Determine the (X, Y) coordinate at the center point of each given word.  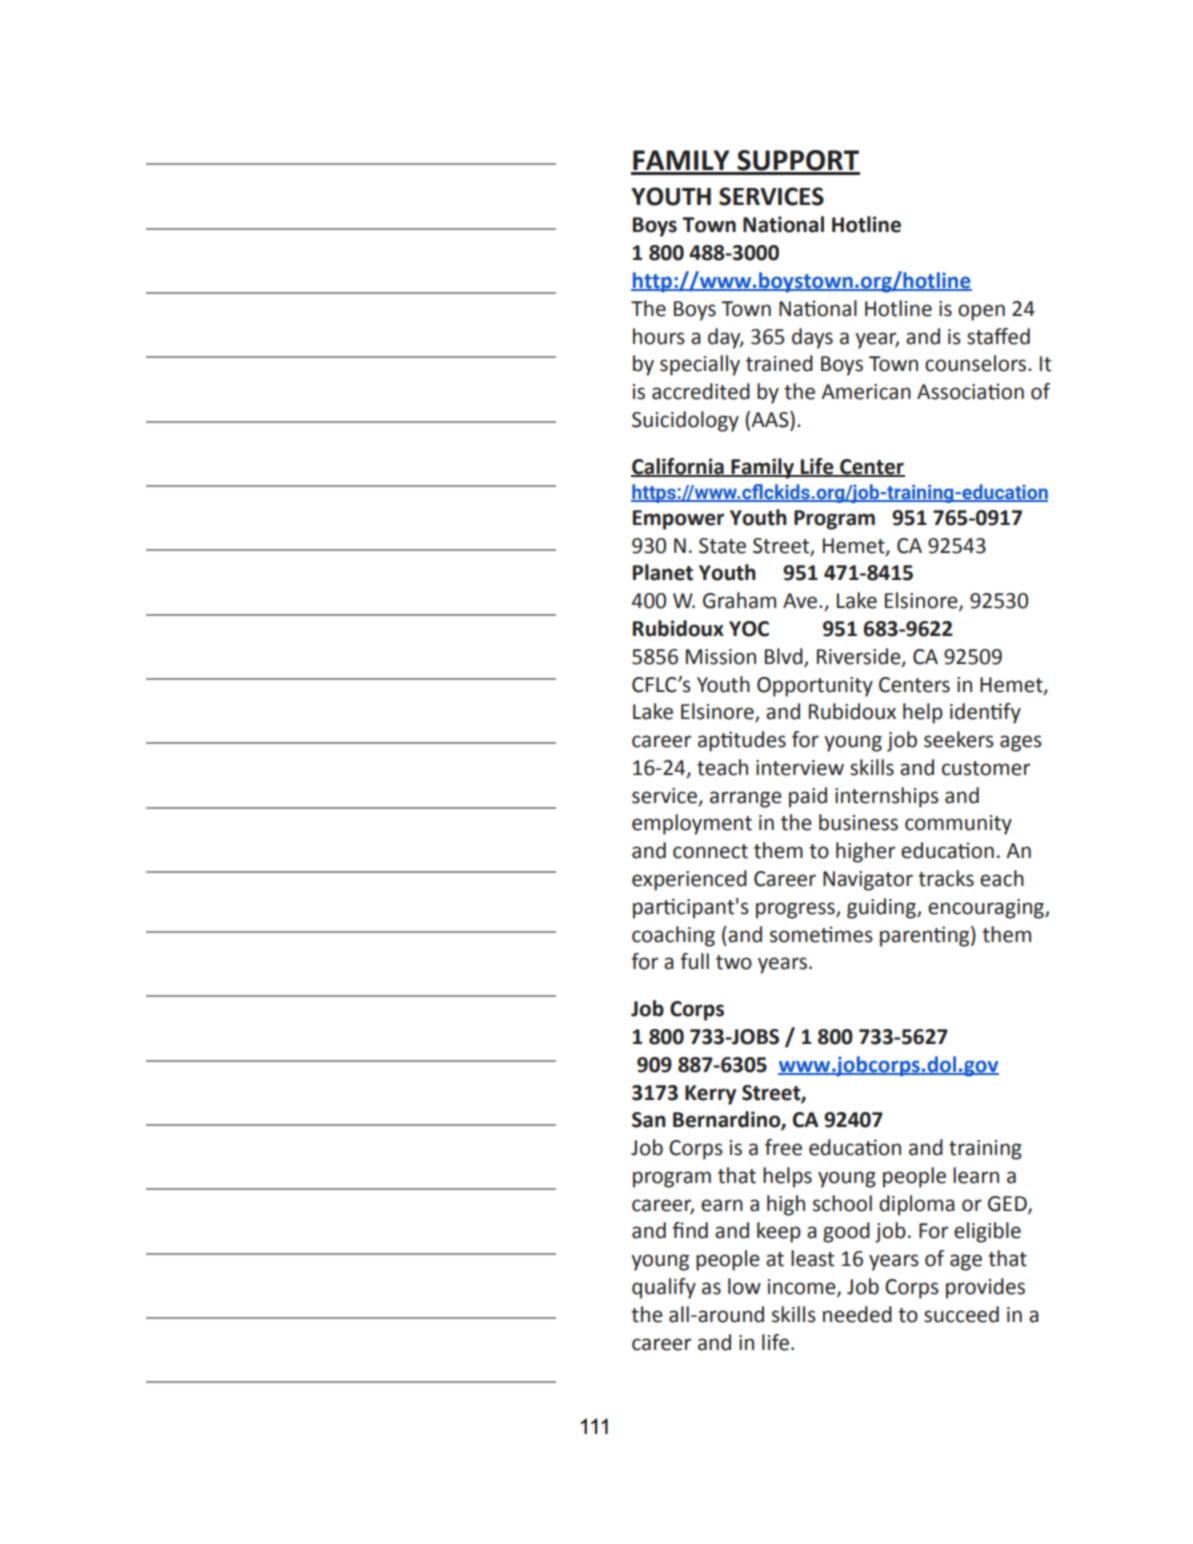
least (812, 1258)
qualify (664, 1288)
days (812, 338)
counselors (977, 363)
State (722, 546)
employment (692, 824)
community (958, 825)
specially (700, 365)
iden (970, 711)
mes (854, 936)
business (858, 822)
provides (985, 1288)
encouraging (987, 909)
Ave (801, 601)
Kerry (710, 1095)
